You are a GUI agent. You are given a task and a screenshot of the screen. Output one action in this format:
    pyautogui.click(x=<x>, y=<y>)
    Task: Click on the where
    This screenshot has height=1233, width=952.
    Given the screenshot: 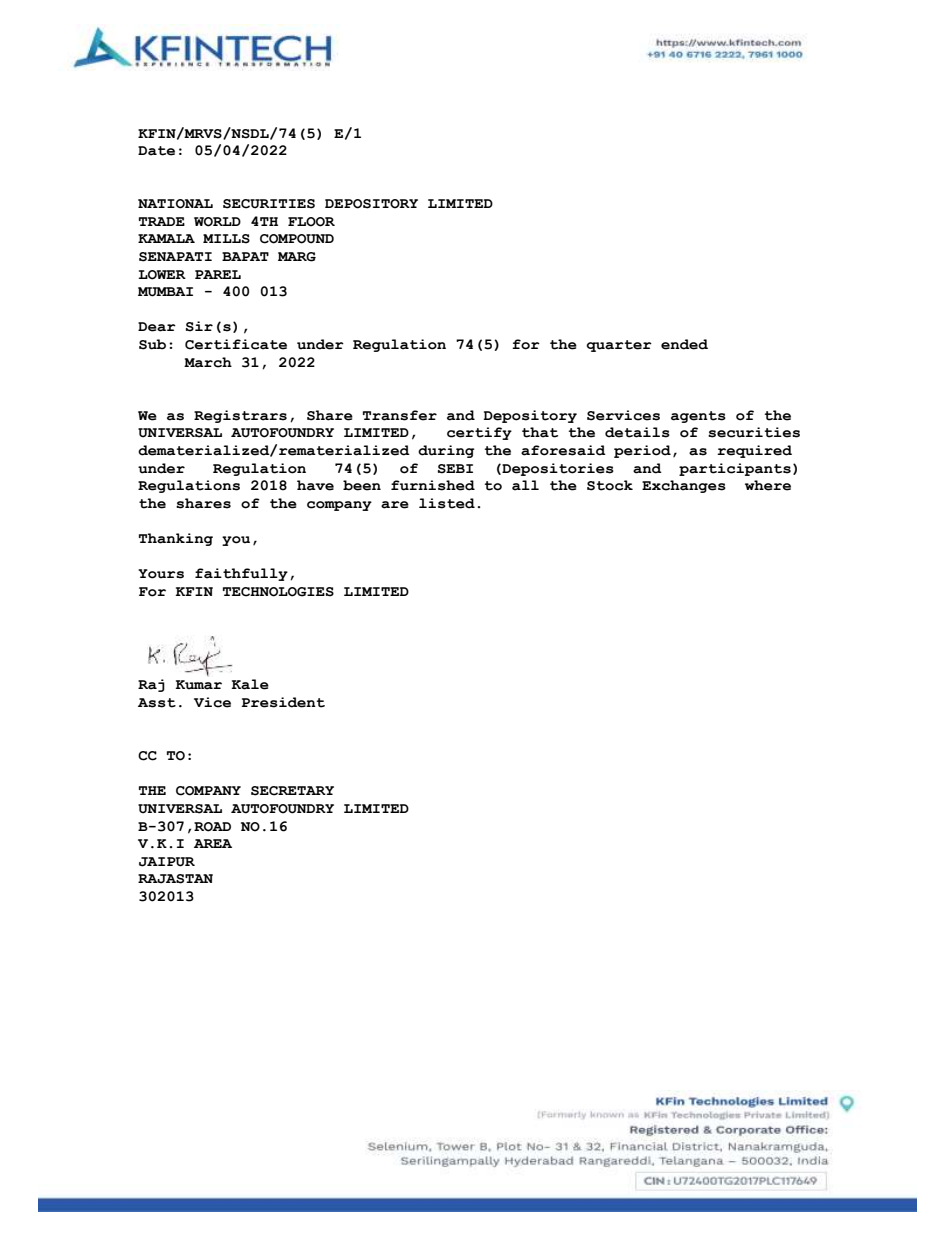 What is the action you would take?
    pyautogui.click(x=768, y=485)
